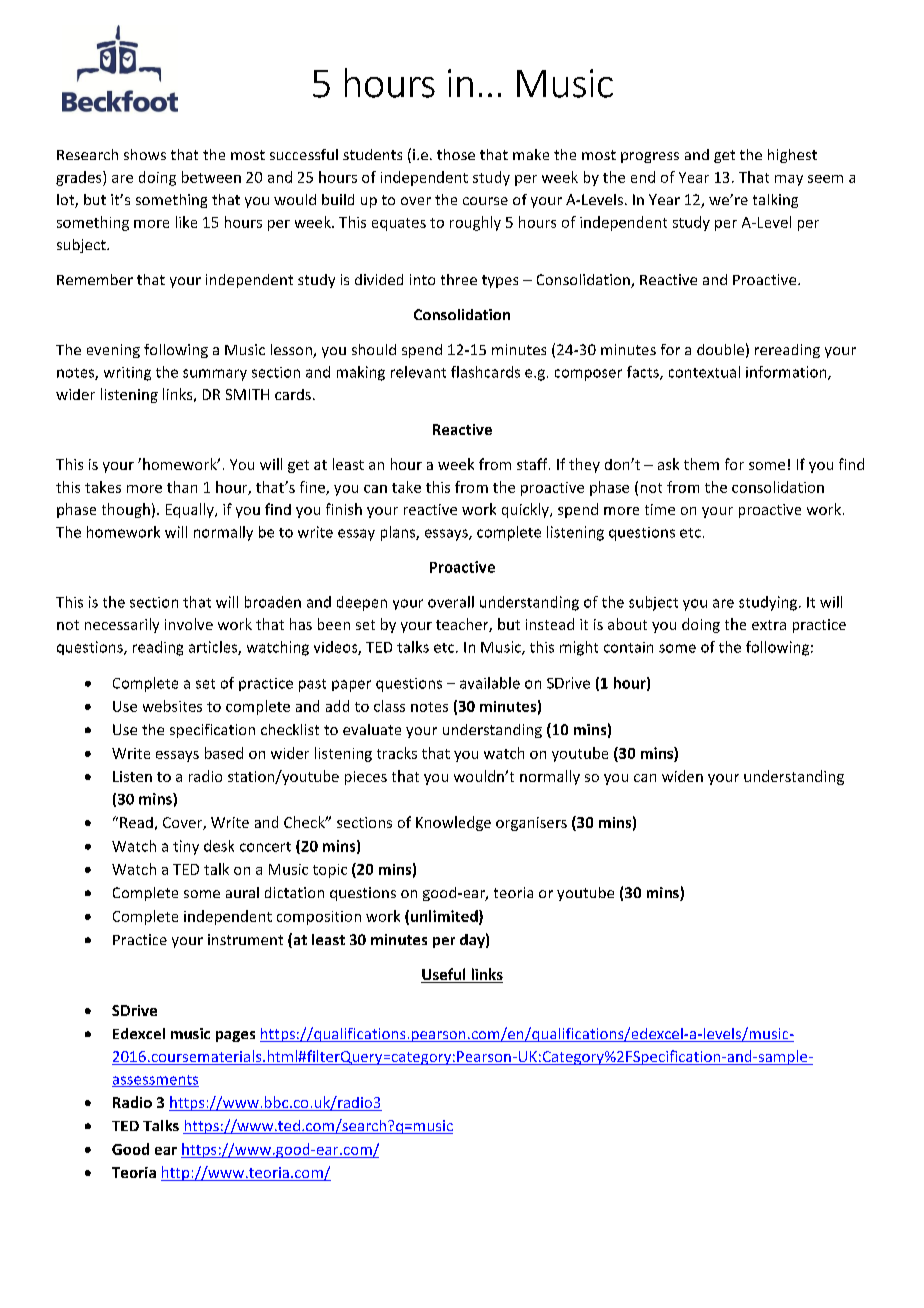  Describe the element at coordinates (182, 487) in the screenshot. I see `than` at that location.
